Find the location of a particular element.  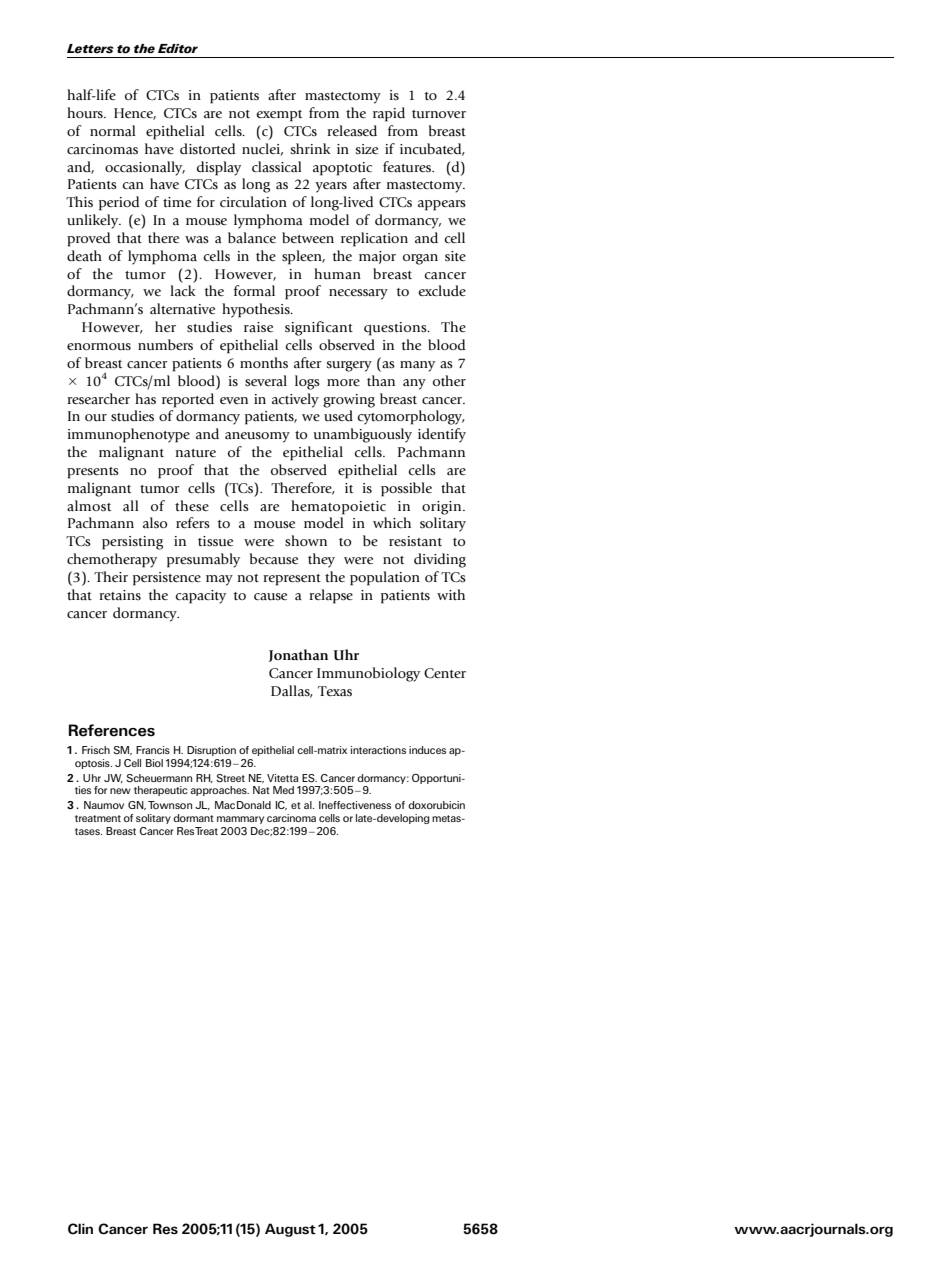

treatment is located at coordinates (98, 818).
